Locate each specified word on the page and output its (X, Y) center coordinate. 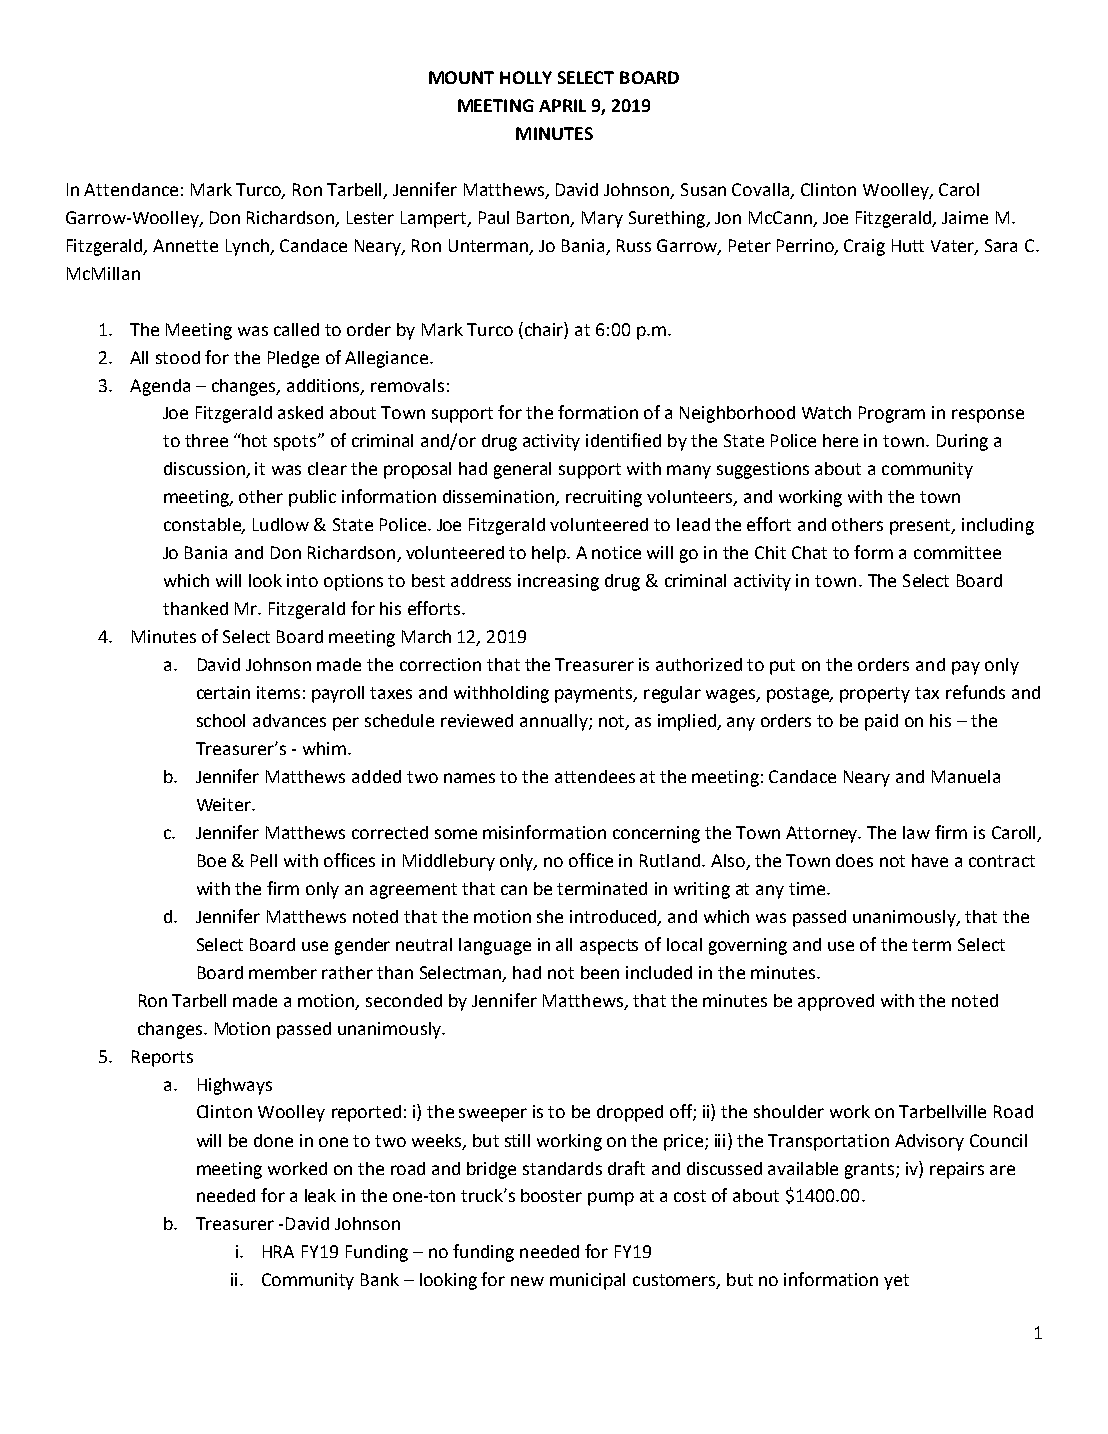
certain (223, 692)
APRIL (562, 105)
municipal (587, 1281)
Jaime (965, 217)
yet (896, 1282)
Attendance (131, 189)
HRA (278, 1251)
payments (595, 695)
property (875, 695)
